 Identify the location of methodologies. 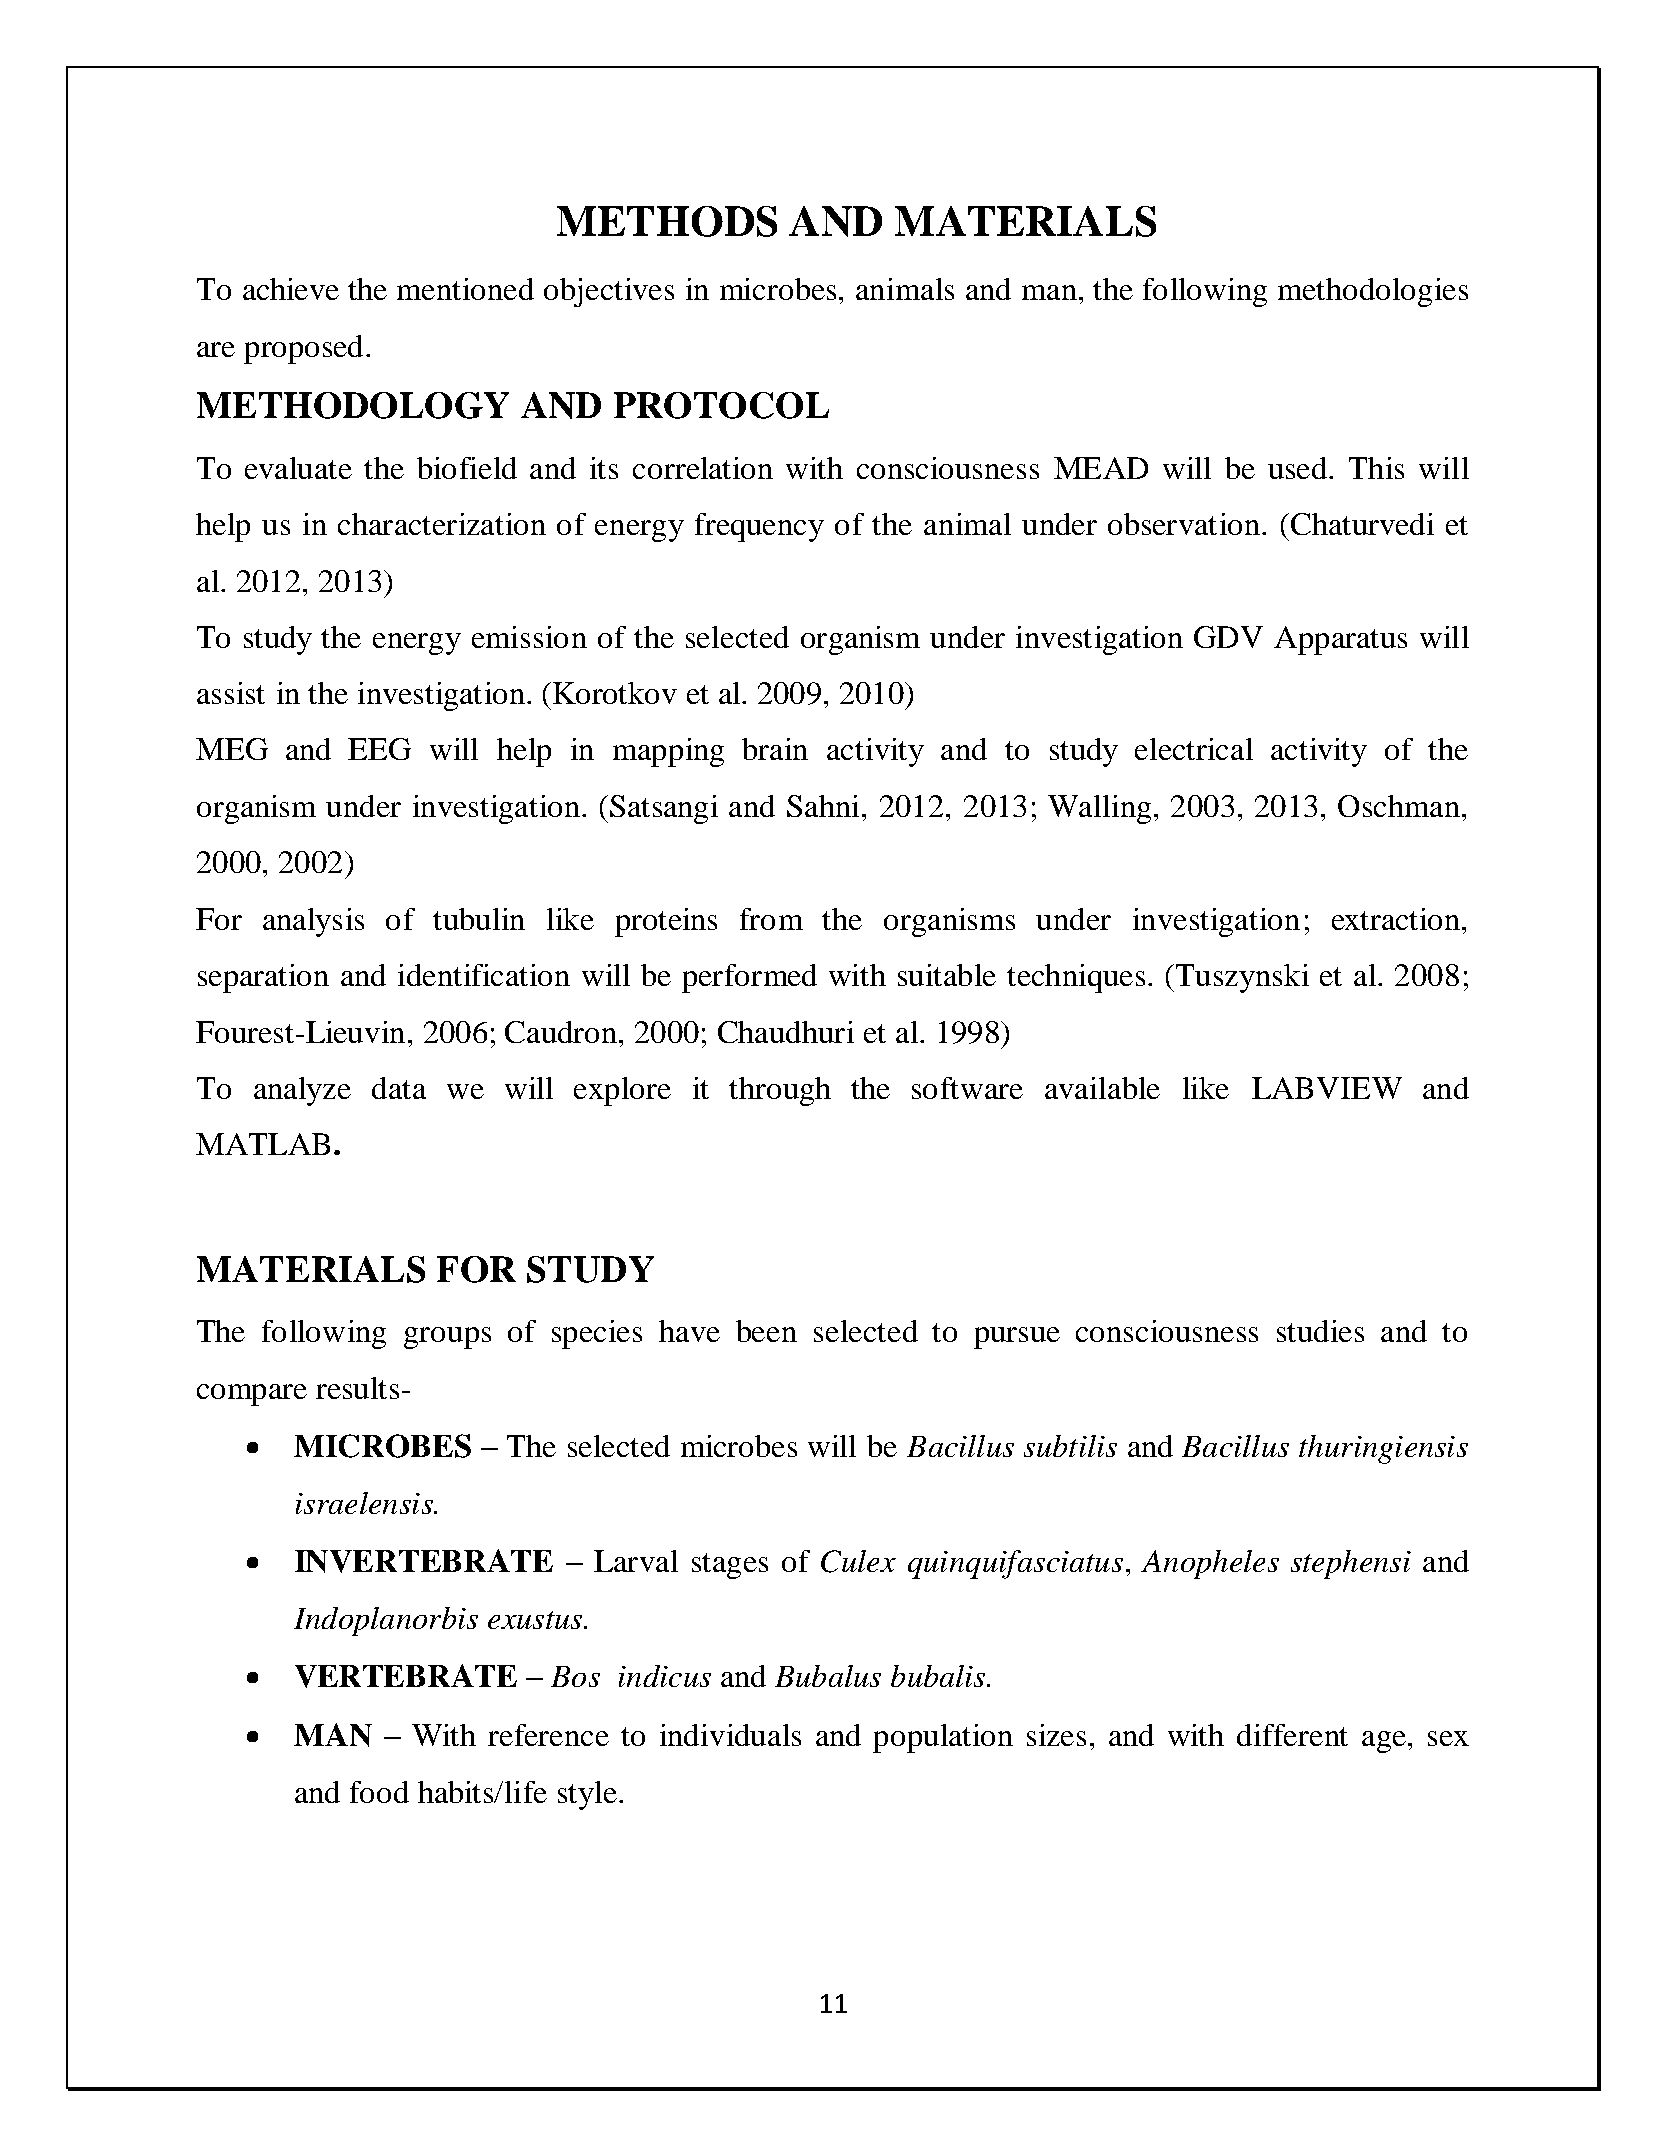
(1373, 292).
